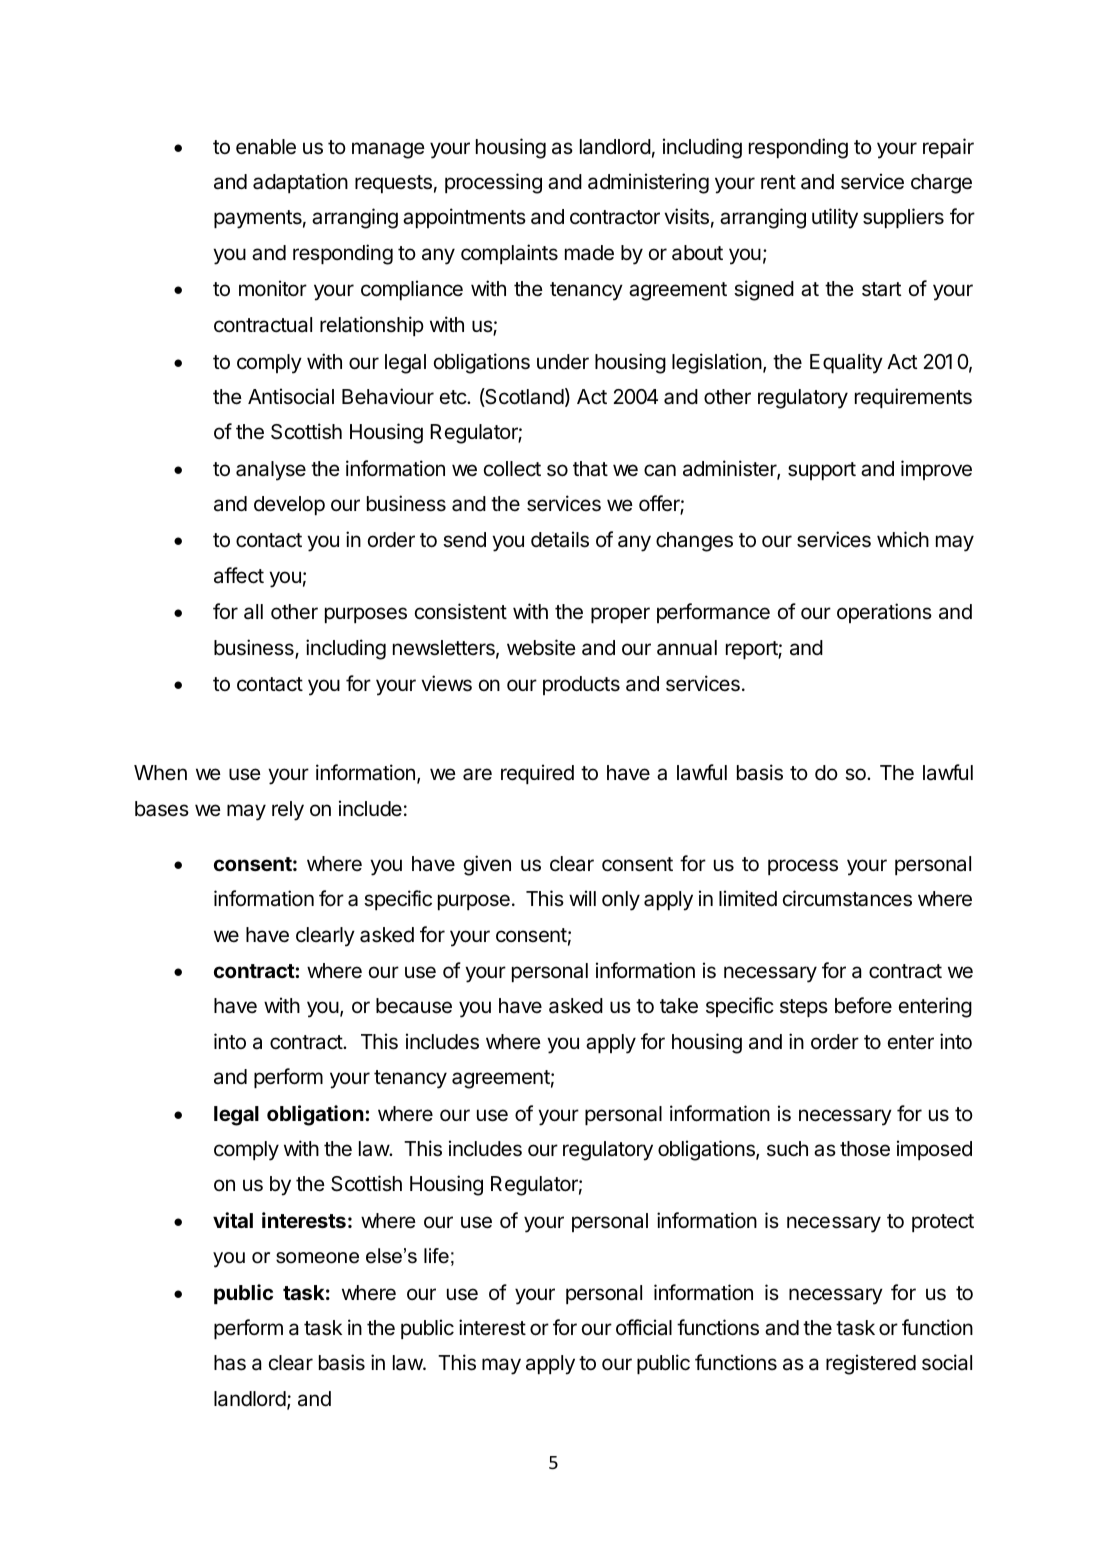 The image size is (1107, 1565). I want to click on under, so click(563, 362).
